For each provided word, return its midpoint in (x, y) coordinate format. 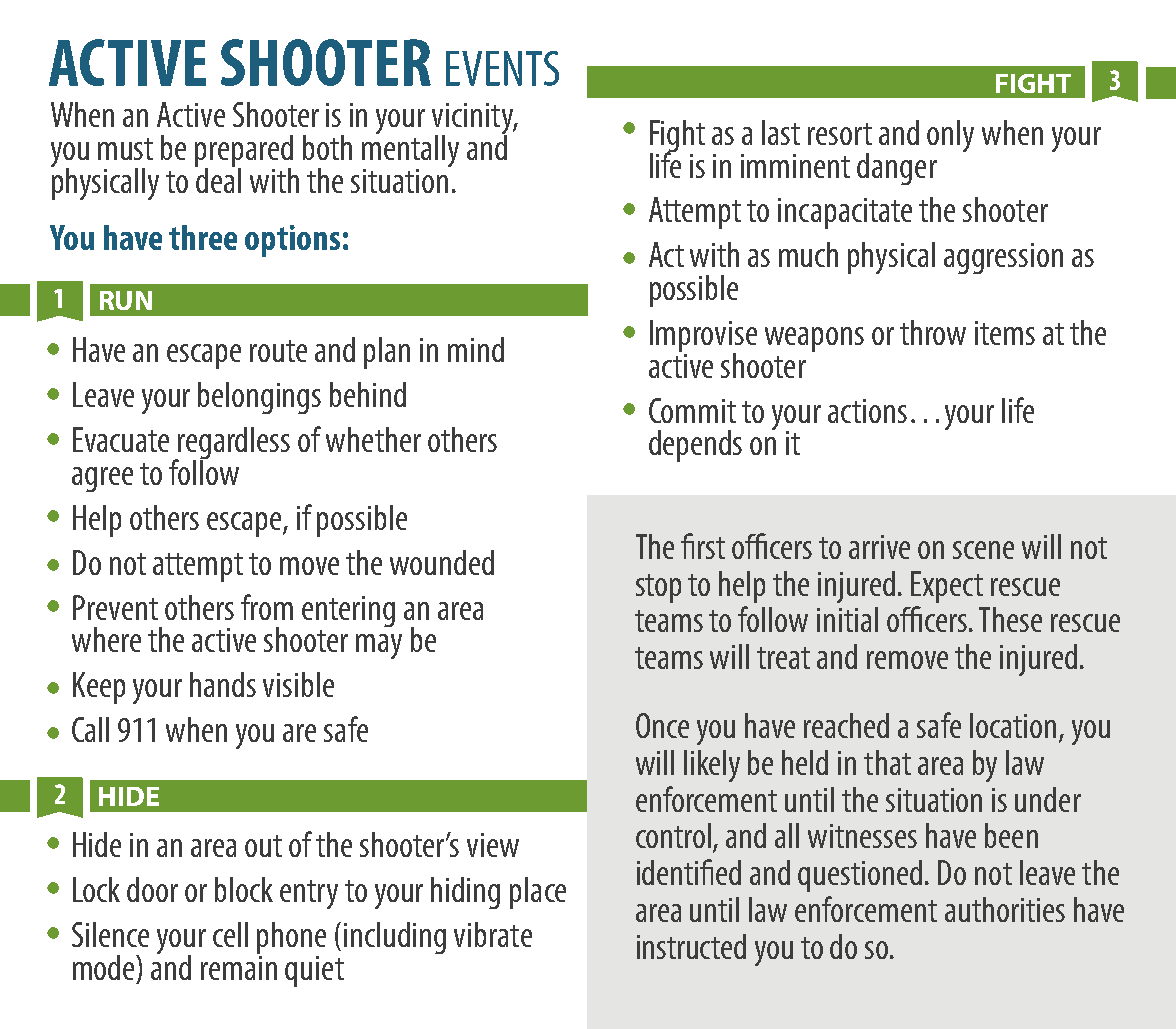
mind (476, 349)
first (703, 546)
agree (102, 479)
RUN (126, 300)
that (887, 762)
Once (662, 725)
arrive (879, 547)
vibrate (493, 934)
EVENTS (502, 68)
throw (933, 332)
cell (230, 934)
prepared (244, 152)
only (950, 136)
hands (223, 684)
